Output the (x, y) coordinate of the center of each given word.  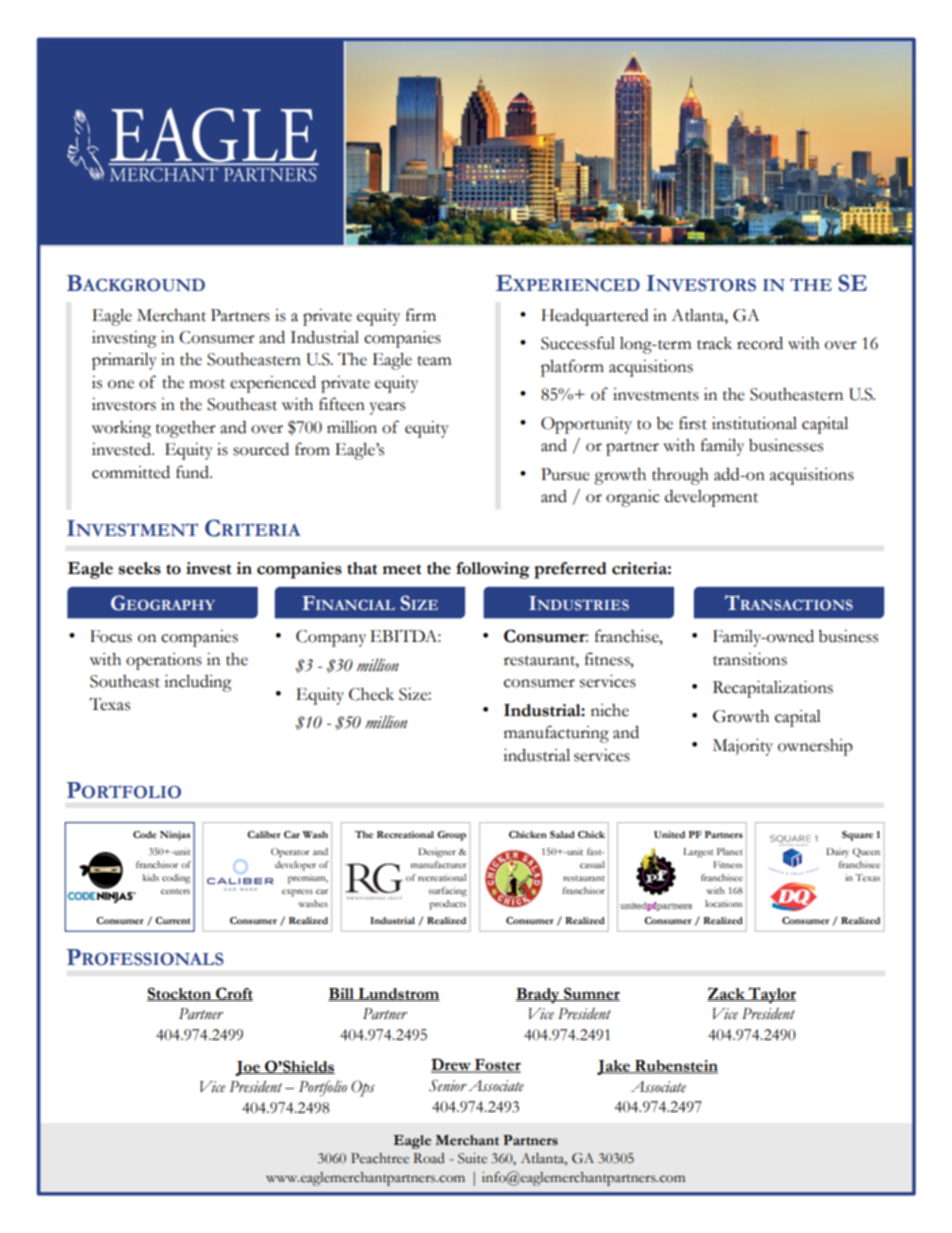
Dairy (837, 853)
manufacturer (438, 864)
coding (176, 879)
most (207, 384)
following (493, 570)
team (434, 361)
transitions (750, 659)
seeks (140, 568)
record (760, 343)
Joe (248, 1068)
